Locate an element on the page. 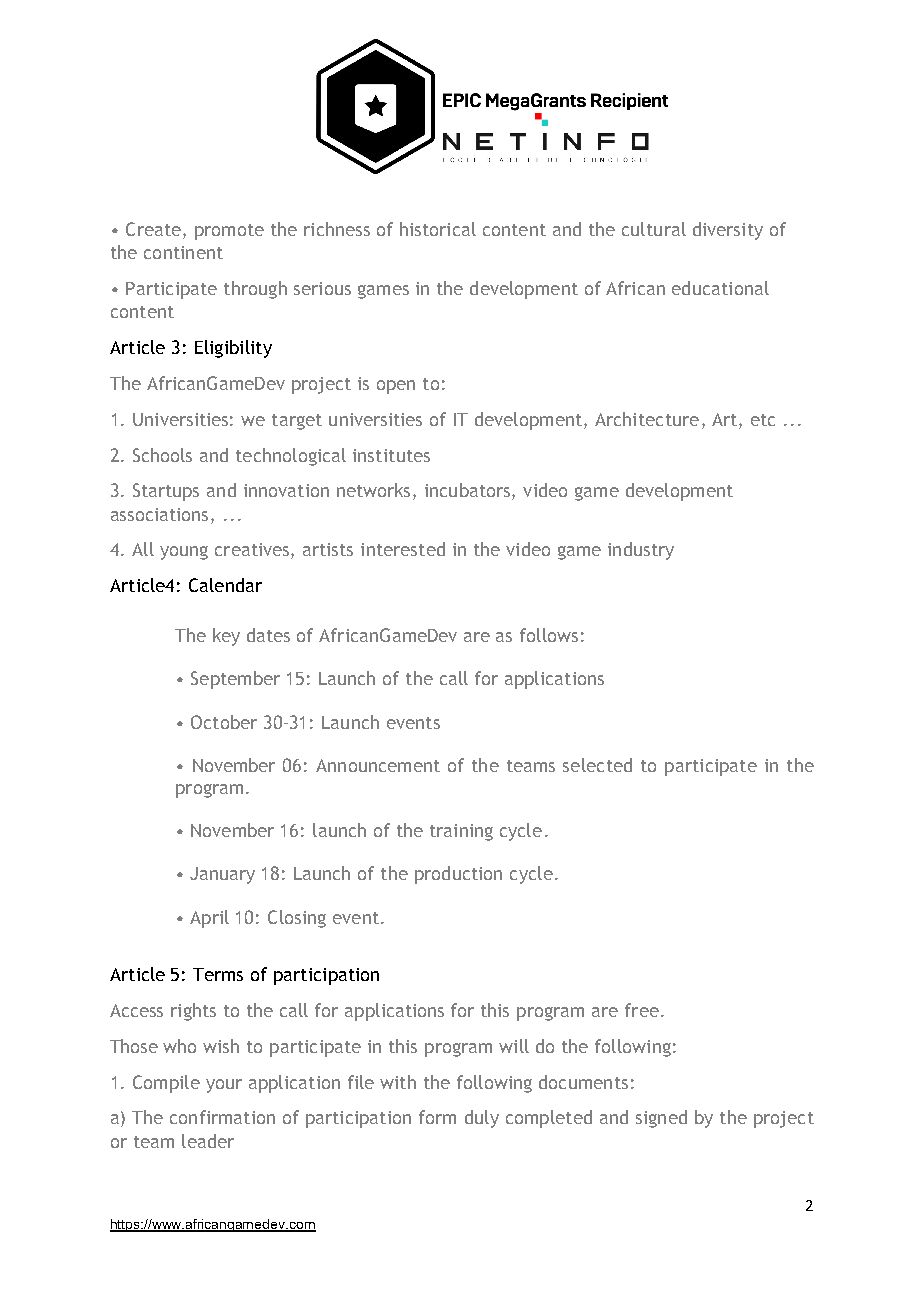  form is located at coordinates (437, 1117).
